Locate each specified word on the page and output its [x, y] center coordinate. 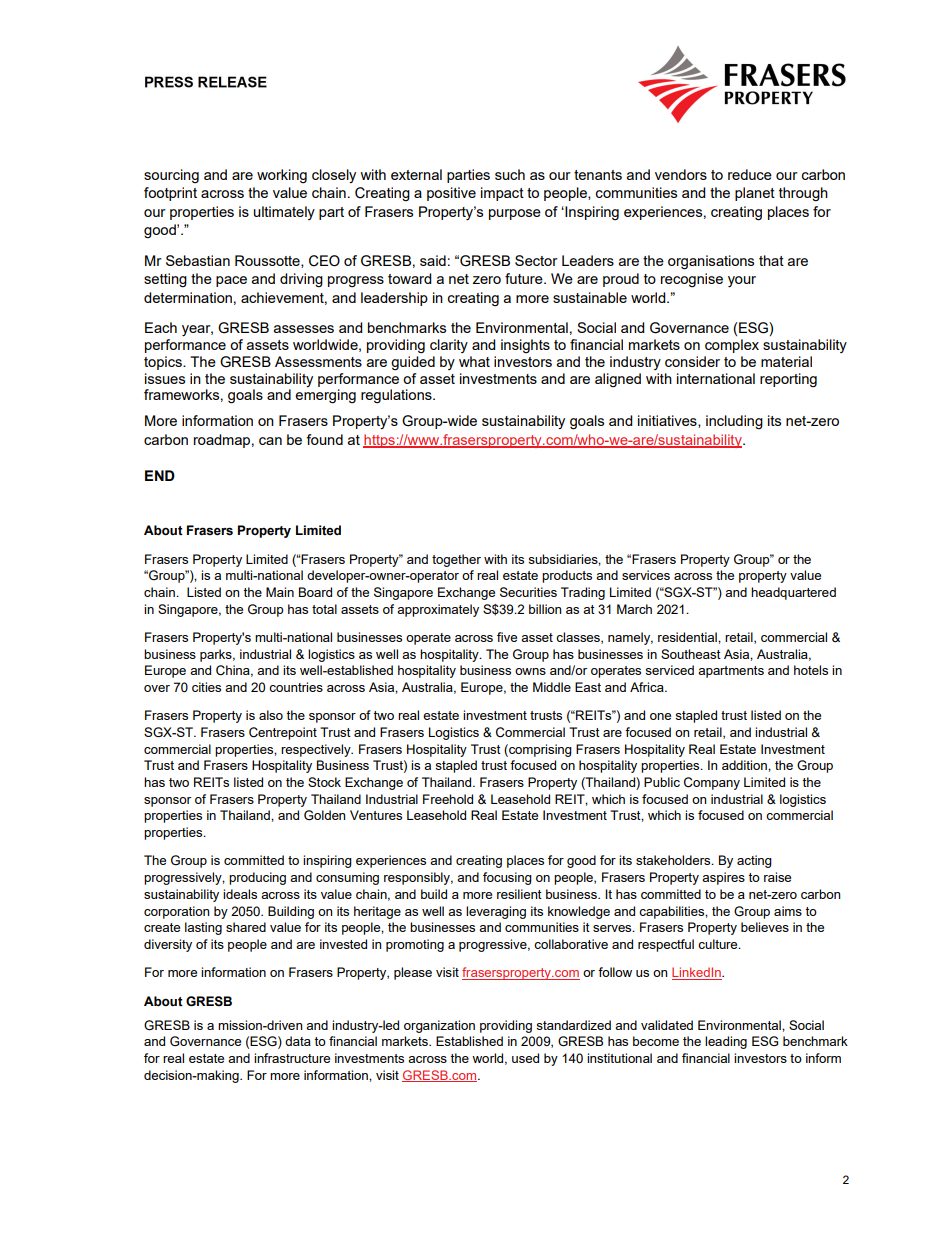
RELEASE [232, 82]
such [510, 174]
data [298, 1041]
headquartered [793, 593]
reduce [750, 174]
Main [280, 592]
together [456, 560]
